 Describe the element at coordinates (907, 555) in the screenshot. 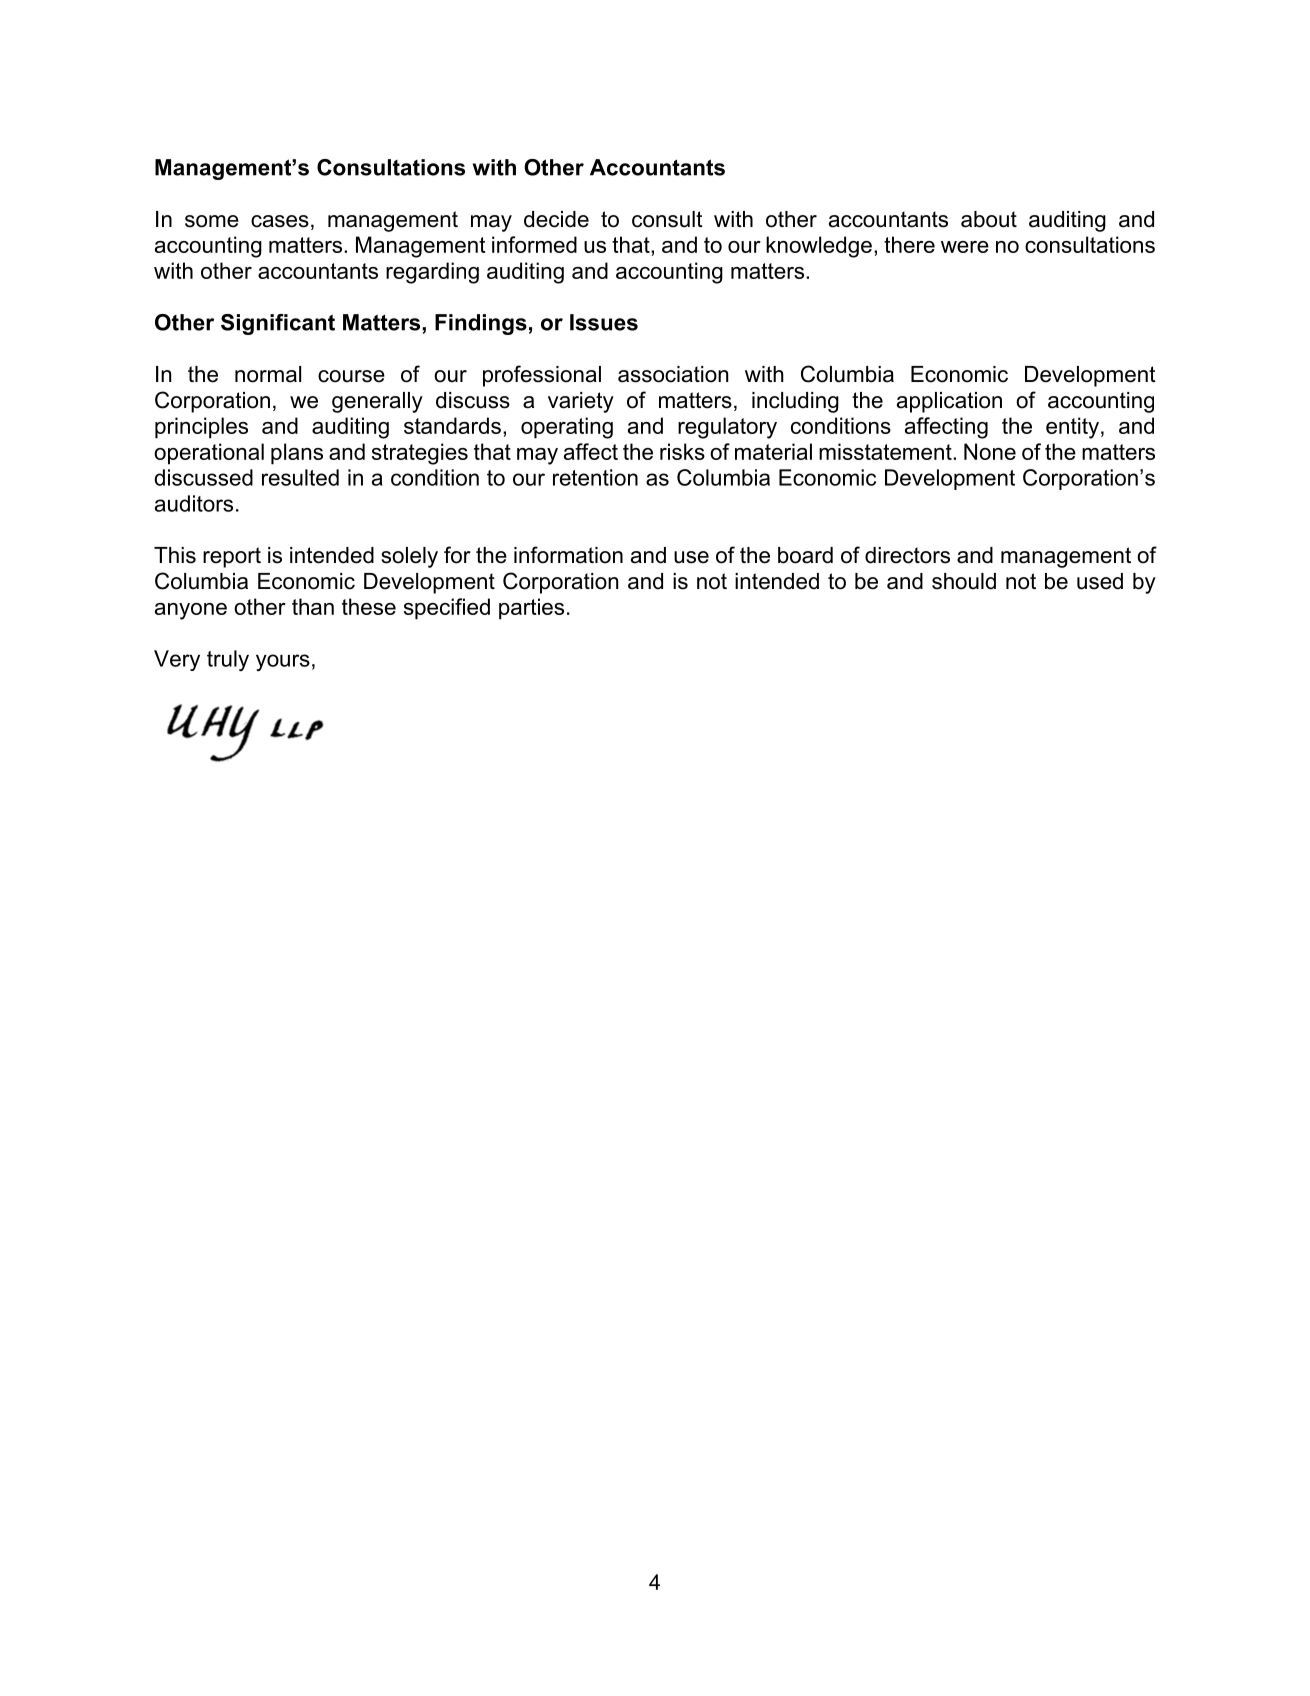

I see `directors` at that location.
